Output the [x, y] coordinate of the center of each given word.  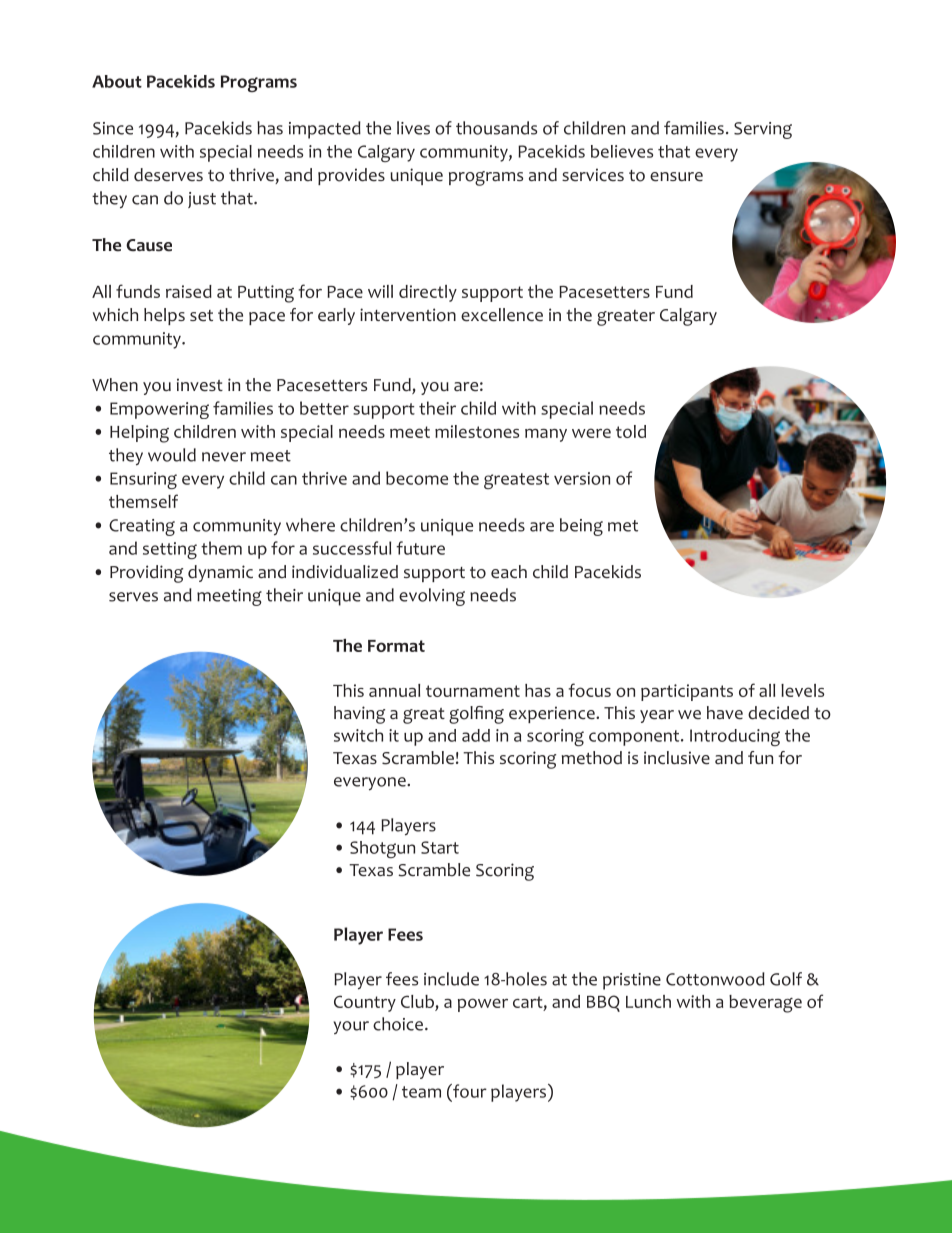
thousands [496, 128]
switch [358, 735]
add [476, 735]
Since [113, 128]
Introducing [735, 737]
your [351, 1027]
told [631, 431]
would [172, 455]
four [469, 1091]
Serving [763, 130]
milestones [477, 431]
